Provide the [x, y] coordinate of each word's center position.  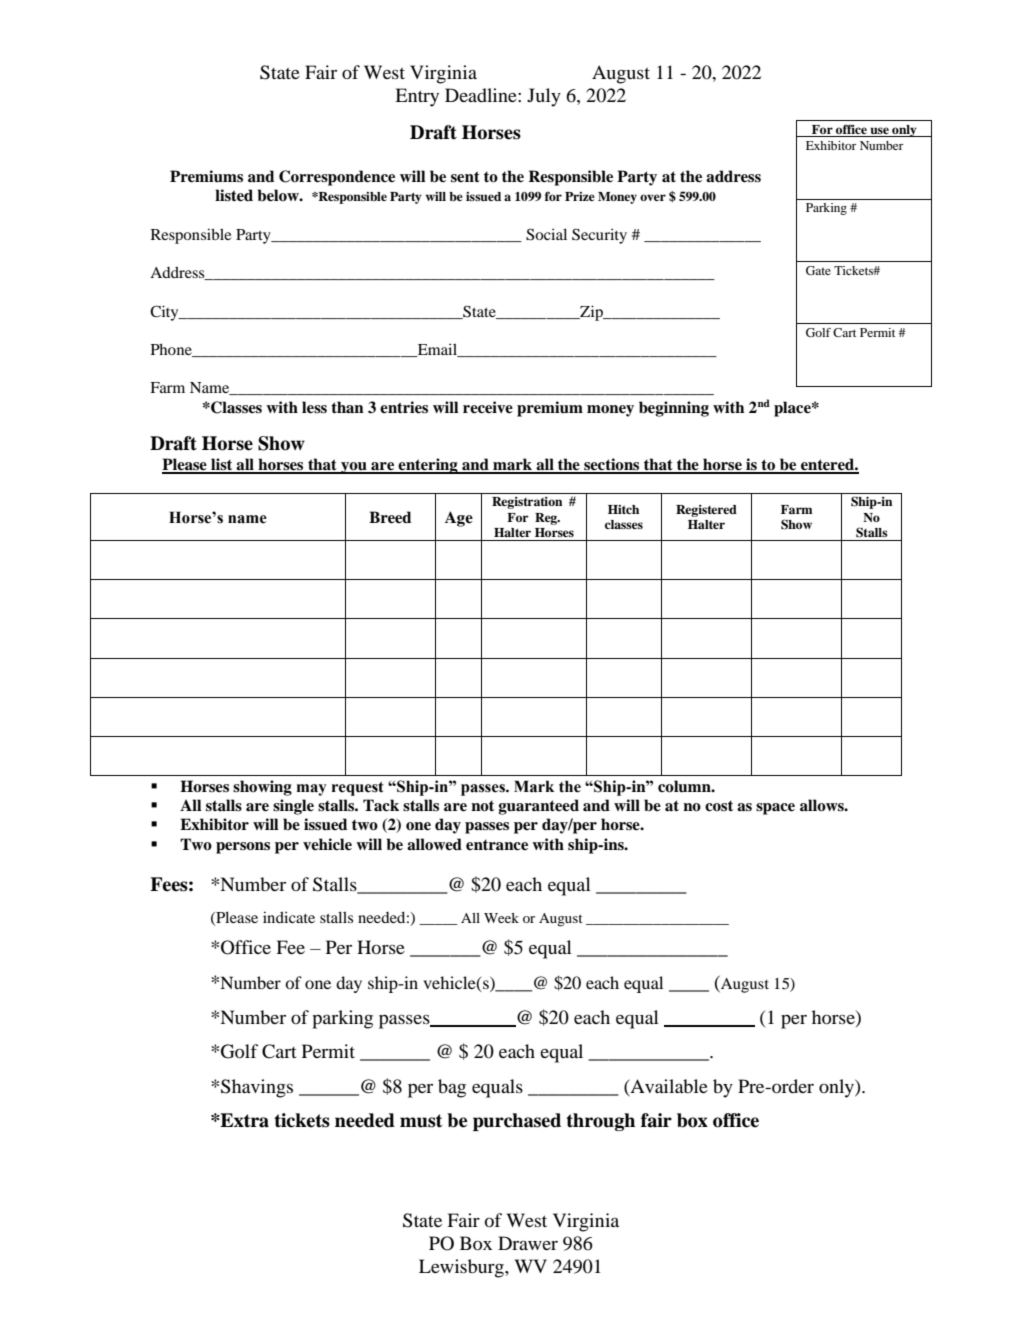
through [600, 1122]
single [293, 807]
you [354, 468]
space [775, 809]
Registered [706, 511]
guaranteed [538, 807]
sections [612, 465]
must [421, 1121]
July [544, 97]
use [879, 130]
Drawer [528, 1243]
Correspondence [337, 178]
